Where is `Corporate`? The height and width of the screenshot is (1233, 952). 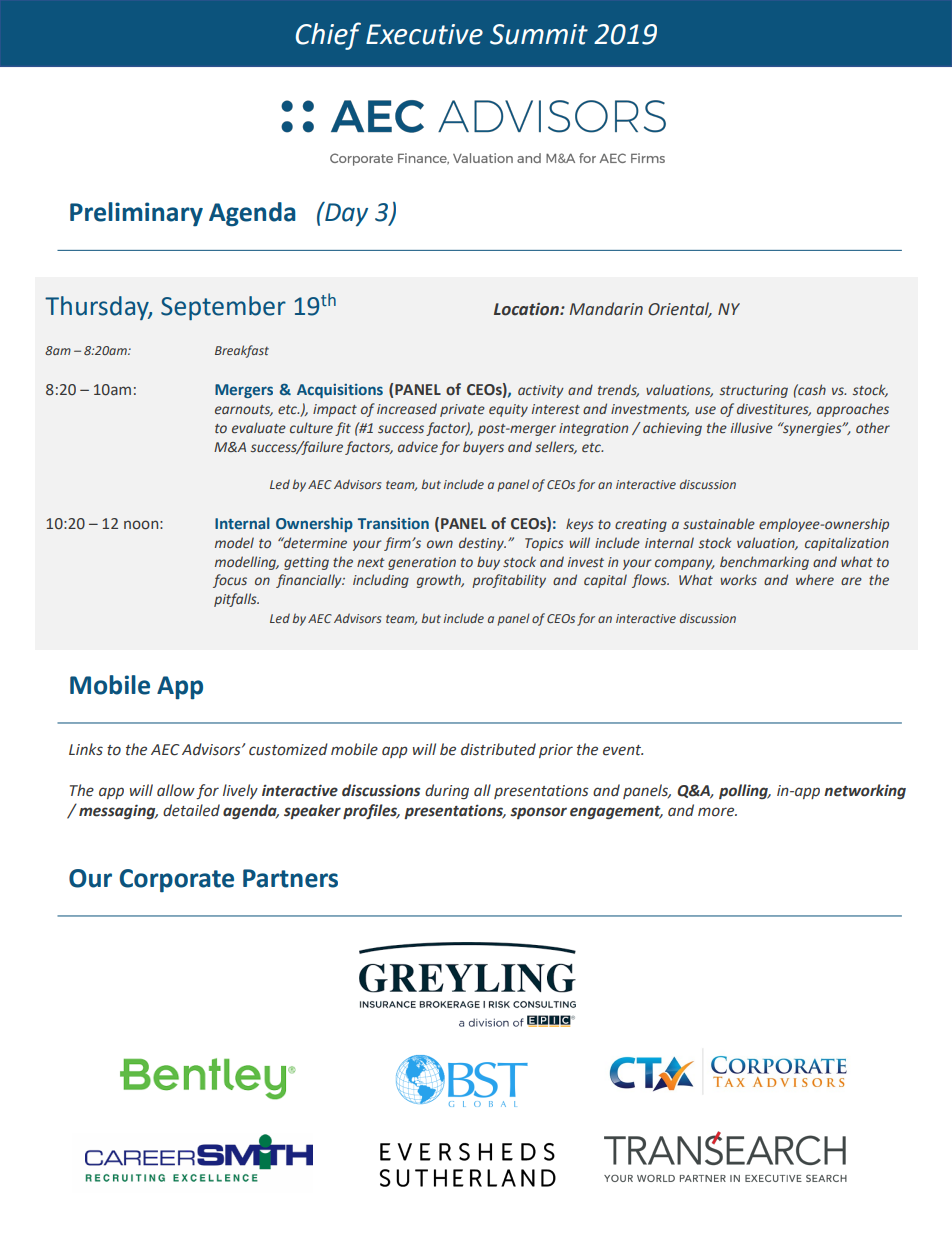
Corporate is located at coordinates (177, 881).
